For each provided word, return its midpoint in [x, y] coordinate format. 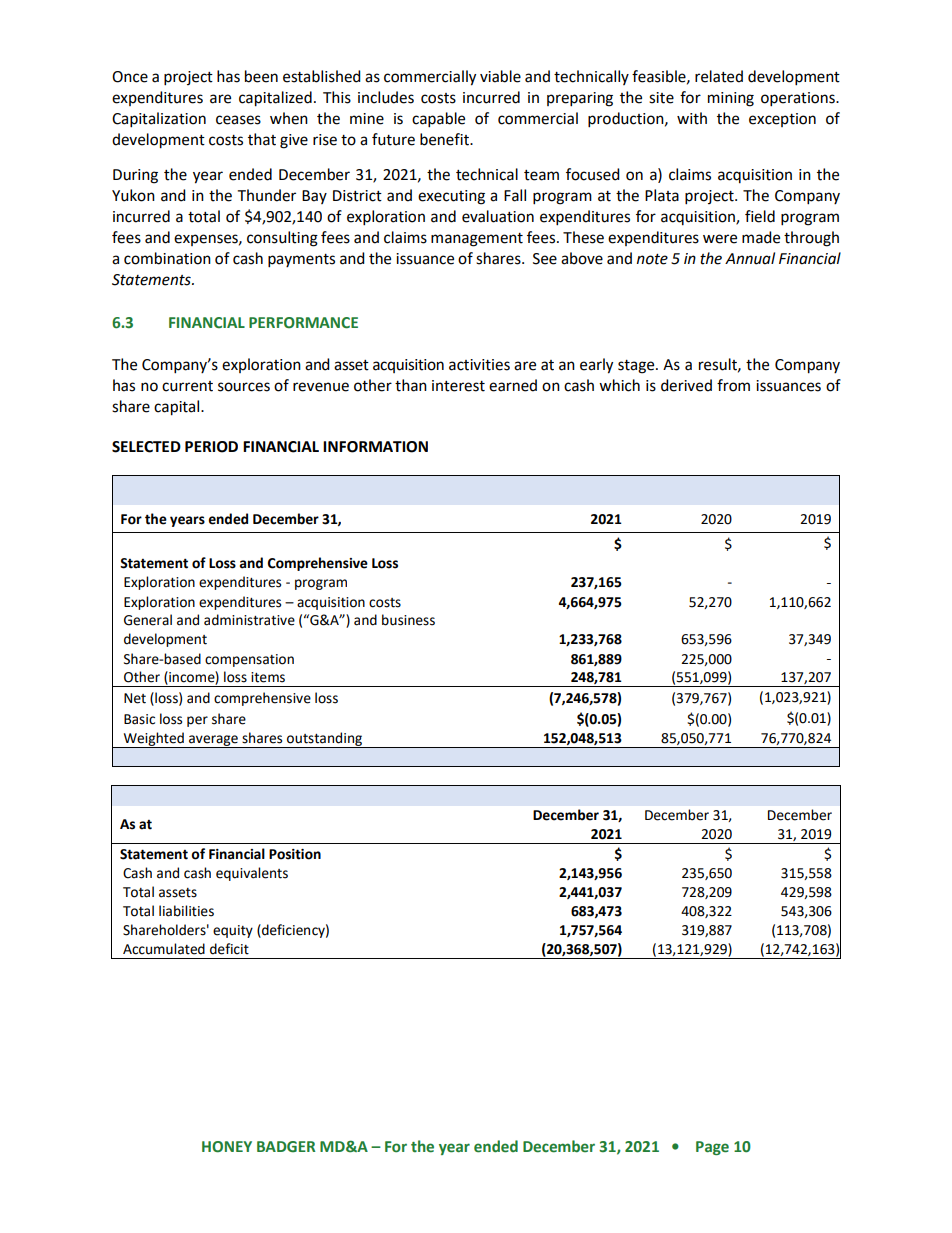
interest [458, 386]
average [213, 741]
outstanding [325, 740]
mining [731, 99]
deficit [229, 949]
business [408, 620]
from [733, 385]
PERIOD [211, 447]
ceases [238, 120]
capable [438, 120]
